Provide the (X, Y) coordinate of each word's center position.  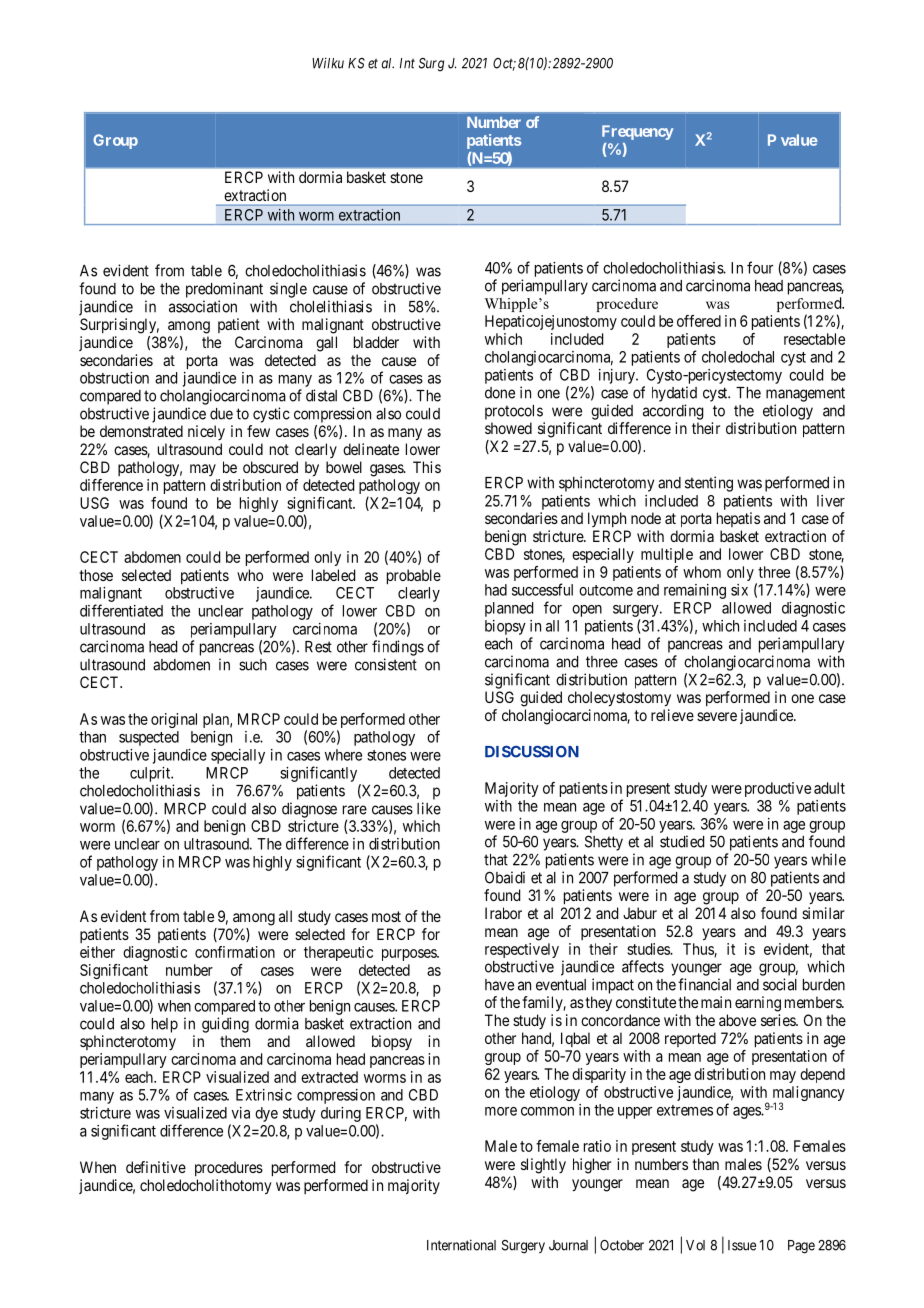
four (760, 267)
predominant (224, 290)
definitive (156, 1167)
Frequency (638, 132)
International (461, 1245)
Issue (742, 1245)
